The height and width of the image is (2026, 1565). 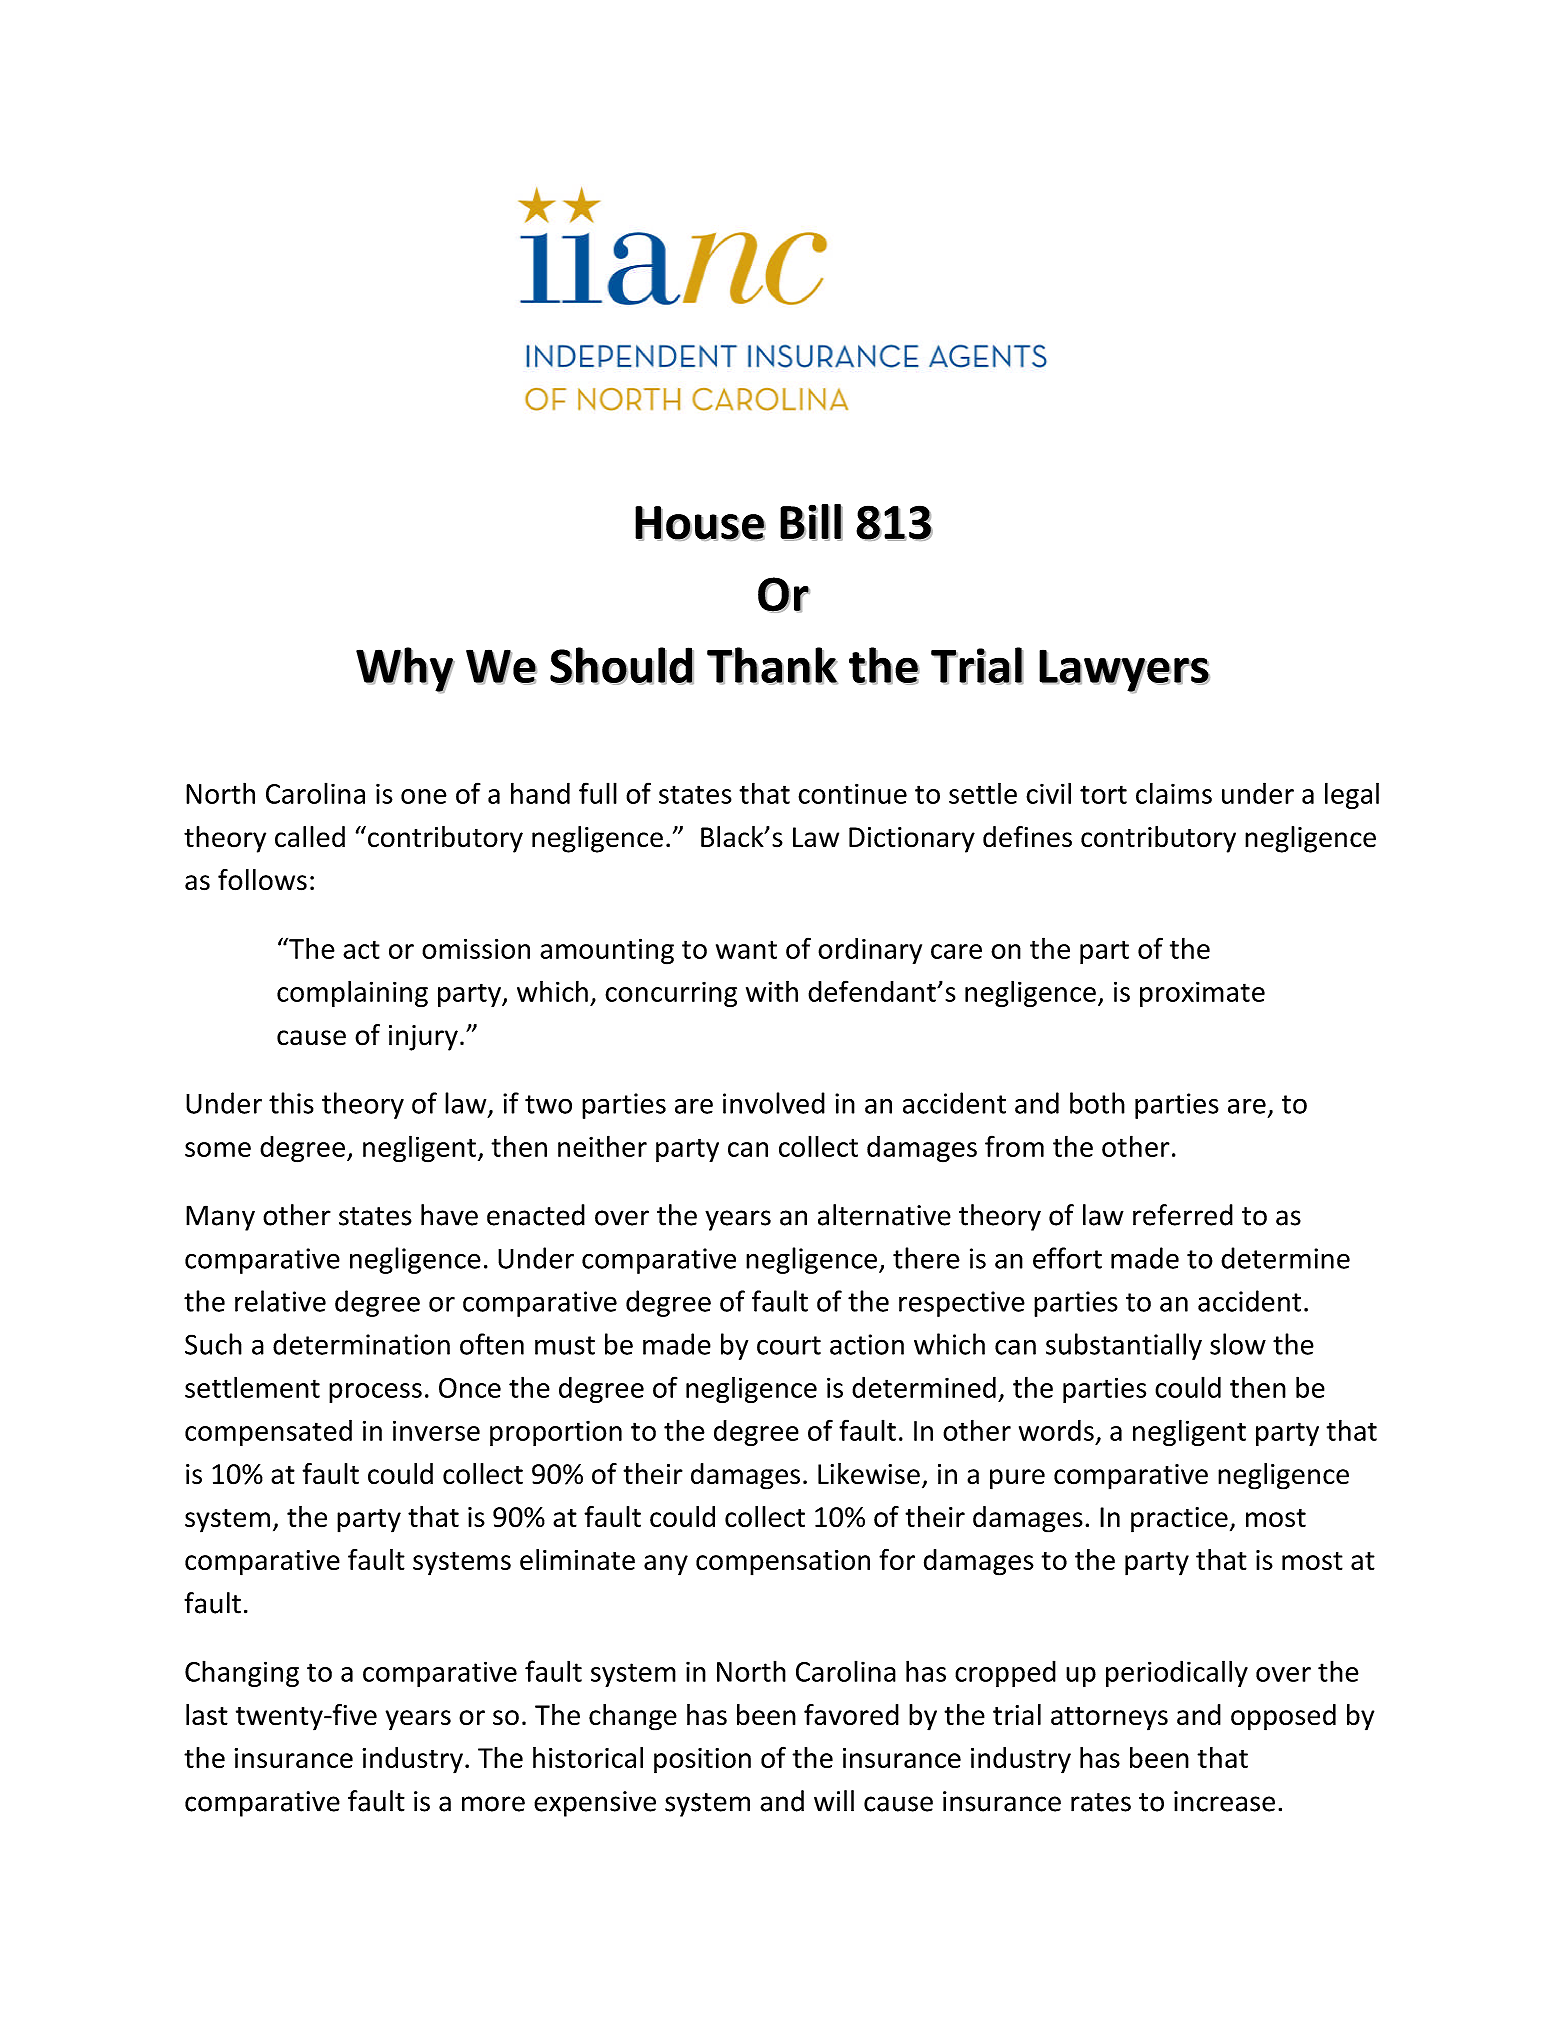 I want to click on more, so click(x=493, y=1804).
